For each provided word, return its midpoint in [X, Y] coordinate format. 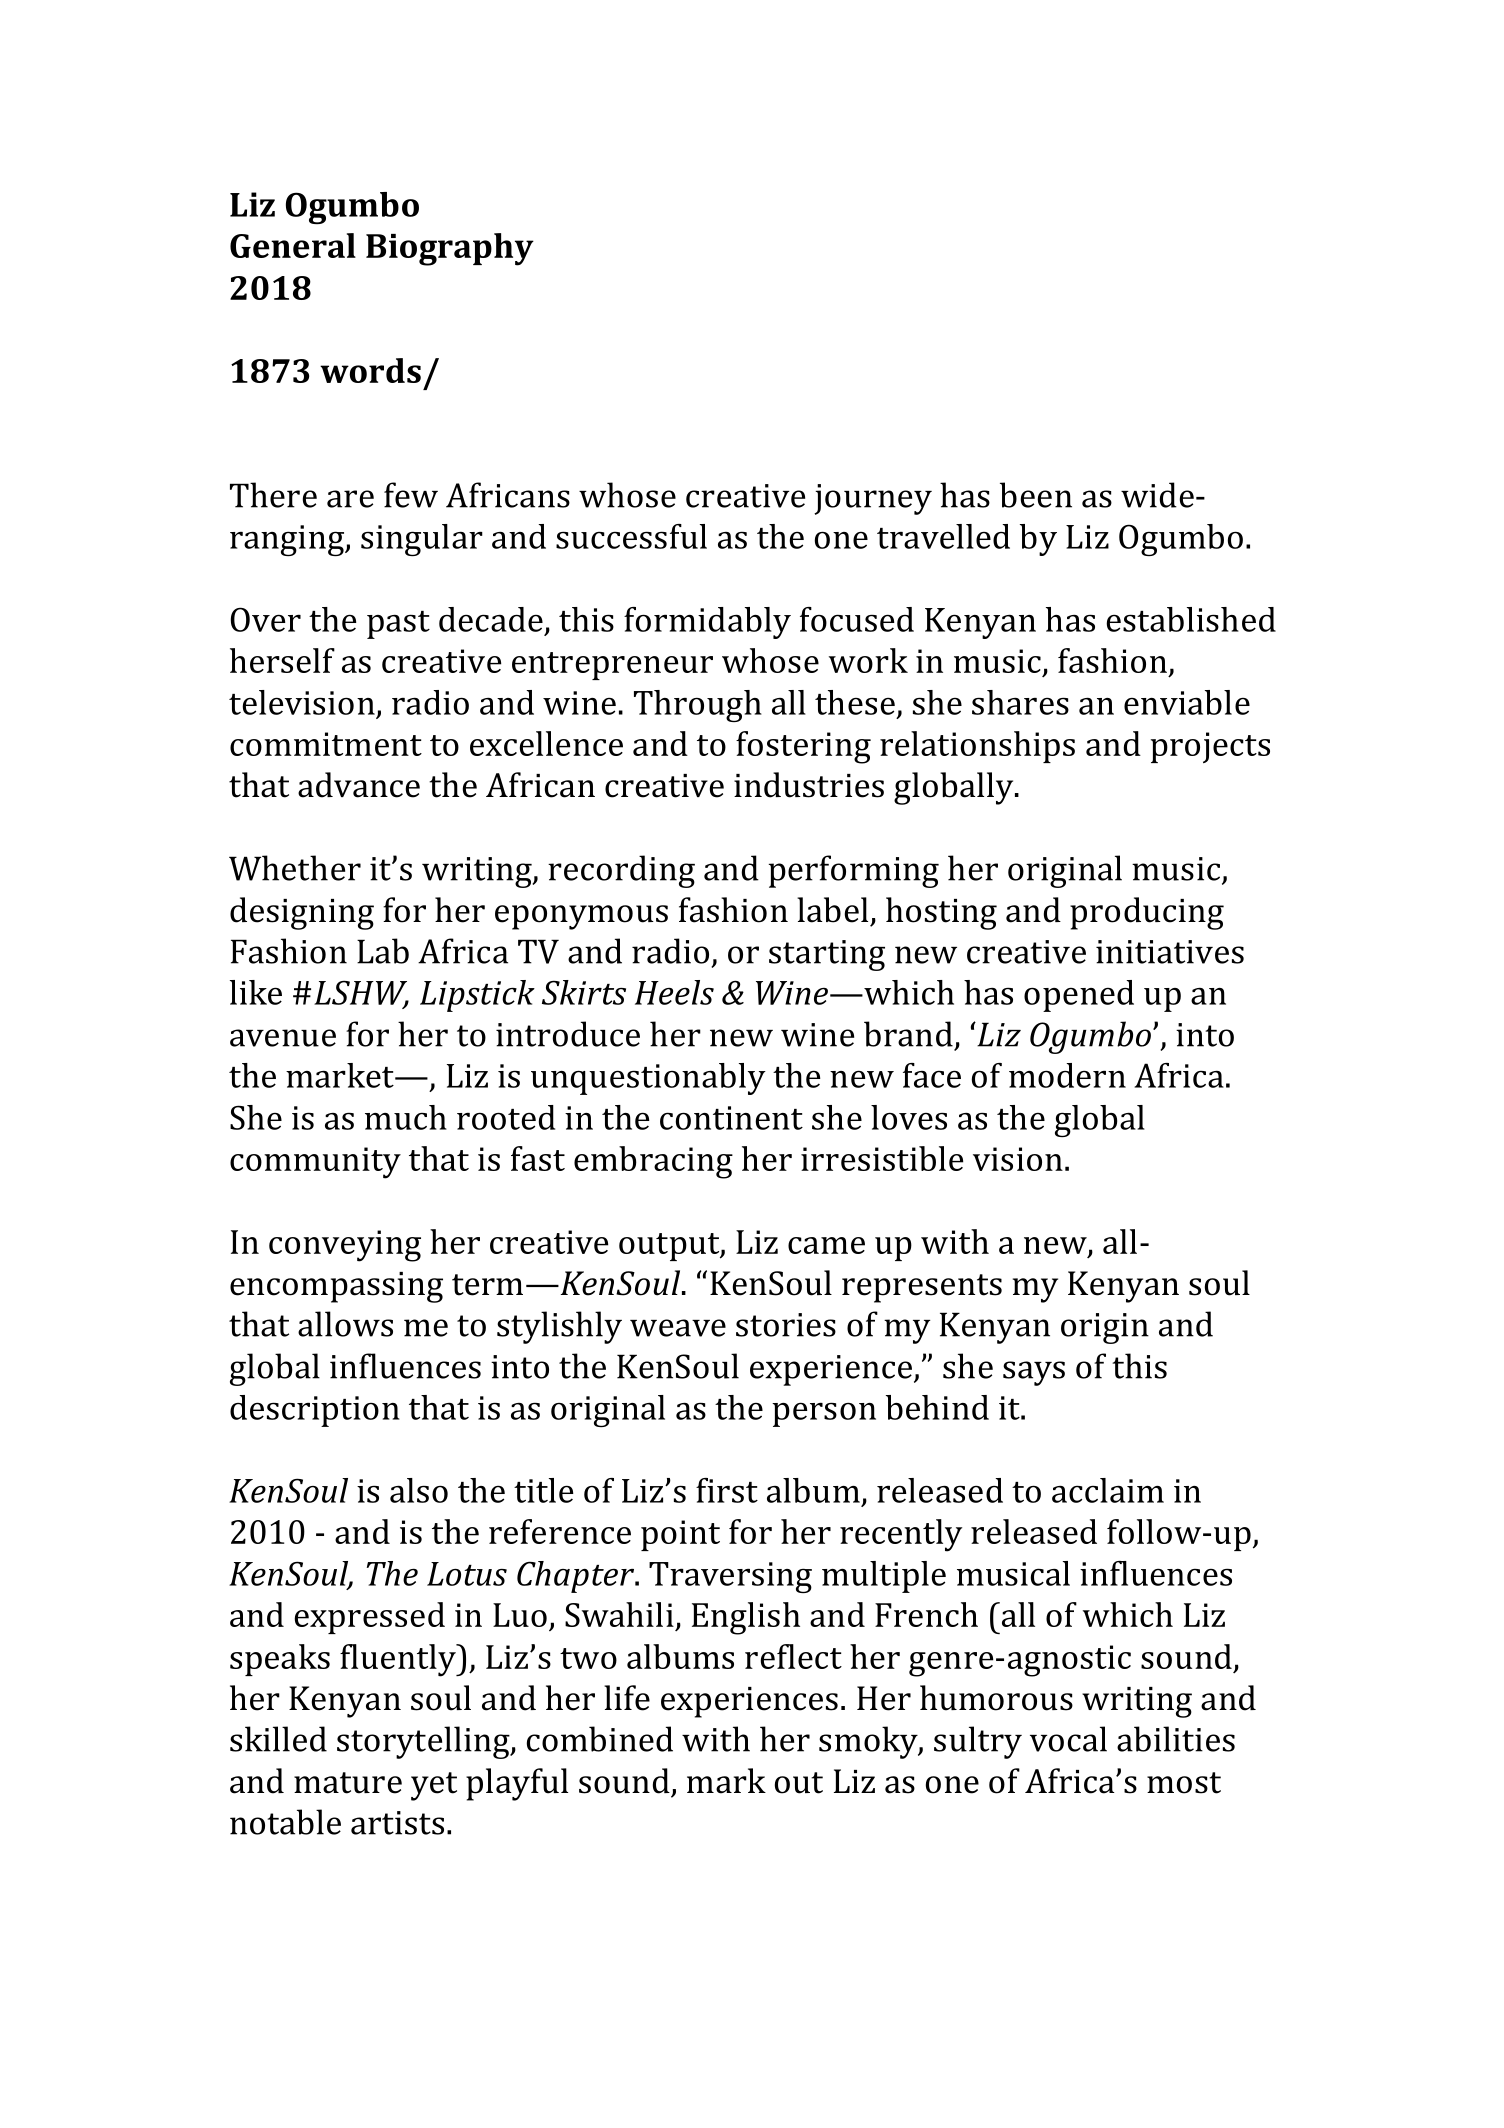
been [1036, 495]
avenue [283, 1038]
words [370, 370]
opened [1079, 996]
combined [600, 1739]
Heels [674, 992]
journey [873, 499]
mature [348, 1783]
